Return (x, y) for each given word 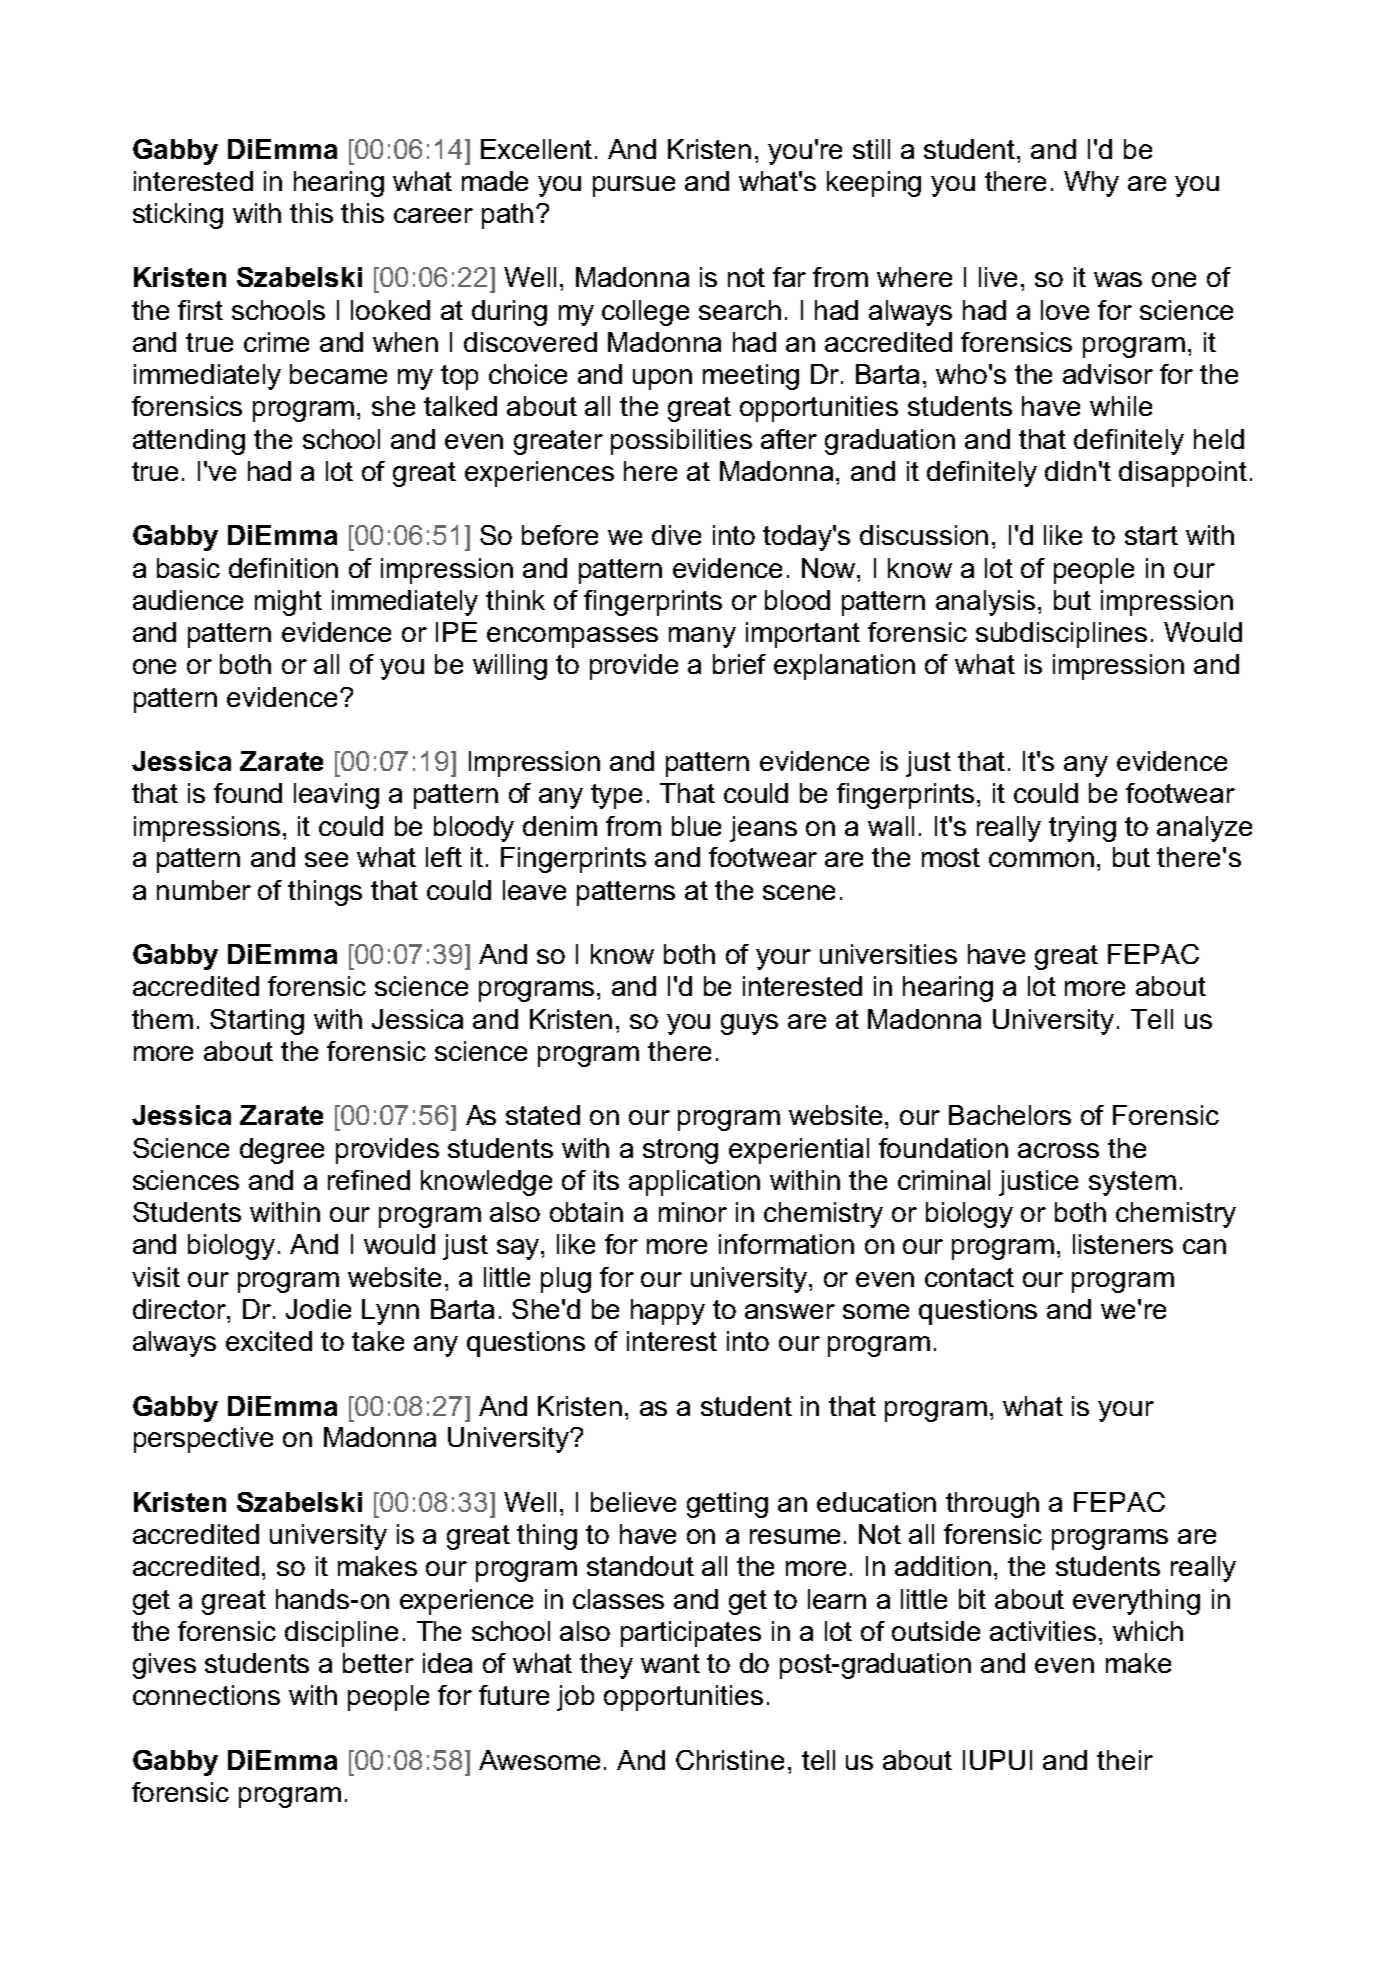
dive (676, 535)
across (1058, 1150)
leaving (336, 796)
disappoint (1183, 474)
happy (668, 1312)
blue (696, 826)
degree (282, 1151)
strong (680, 1151)
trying (1082, 829)
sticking (178, 216)
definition (283, 568)
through (992, 1505)
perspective (203, 1440)
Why (1091, 184)
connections (206, 1695)
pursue (634, 186)
